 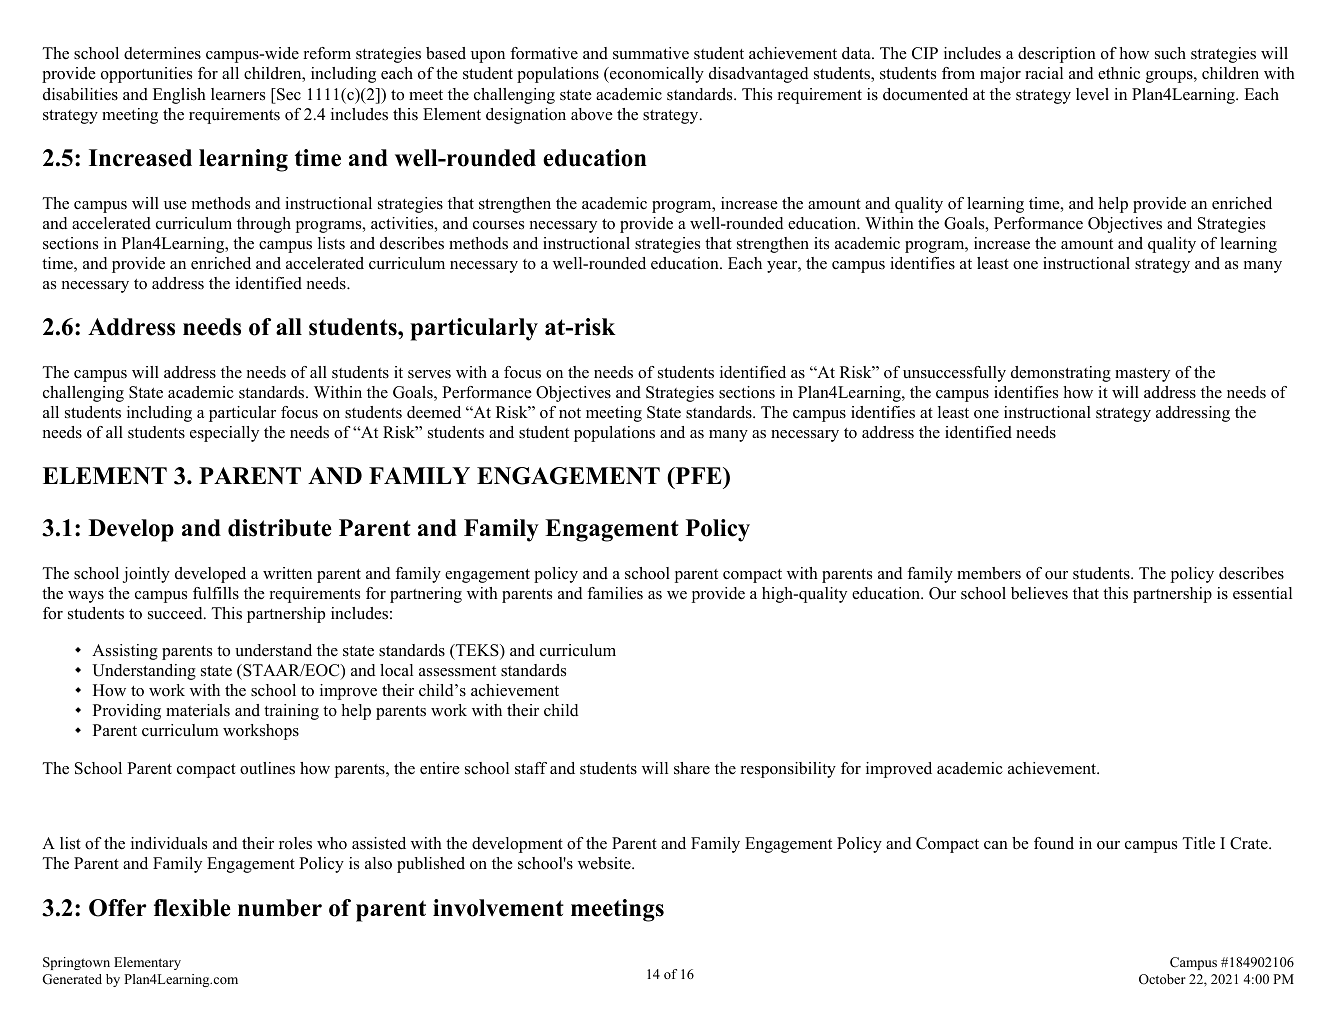 I want to click on ethnic, so click(x=1119, y=73).
